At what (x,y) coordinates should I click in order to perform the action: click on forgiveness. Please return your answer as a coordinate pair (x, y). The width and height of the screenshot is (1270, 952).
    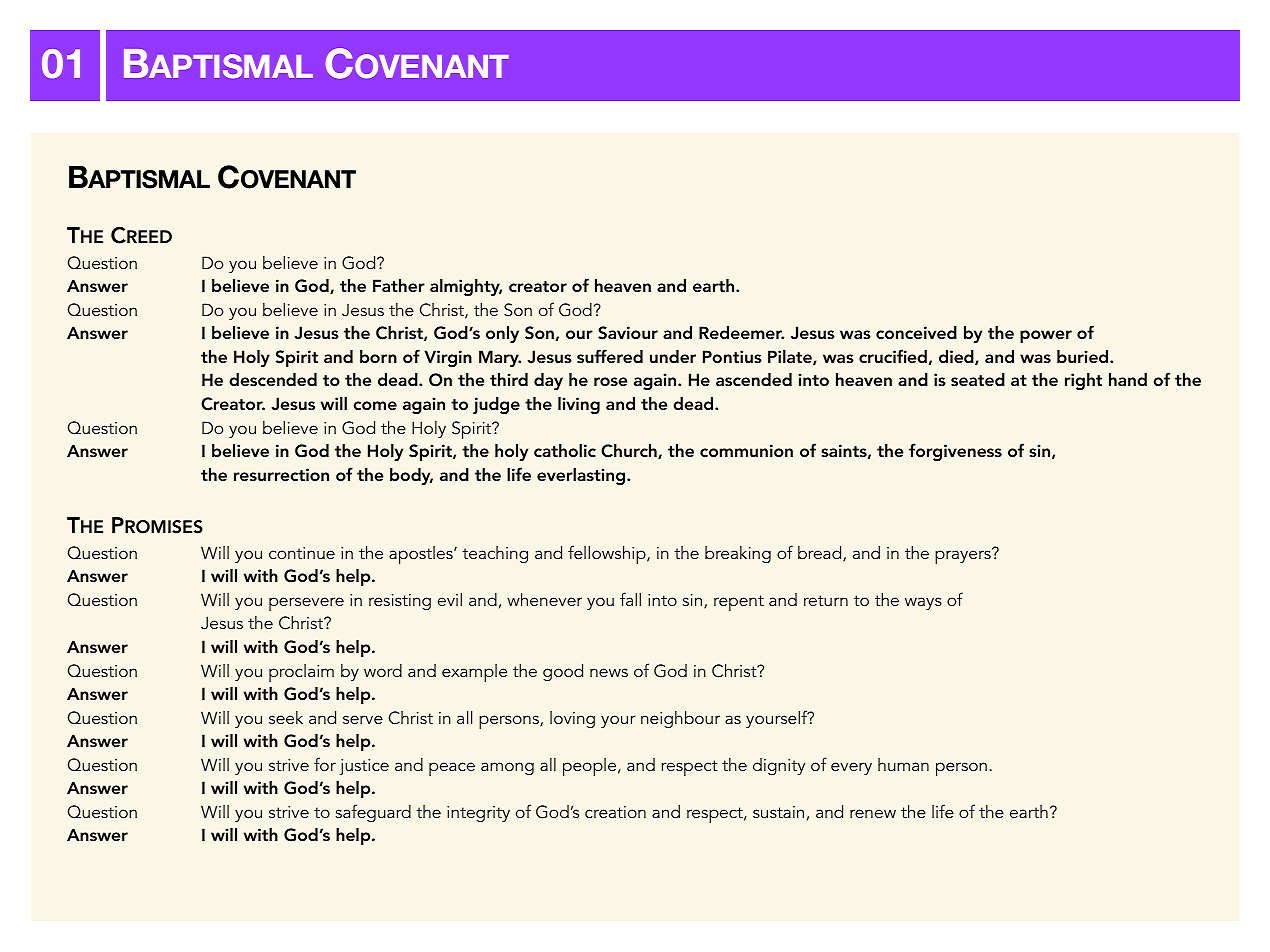
    Looking at the image, I should click on (955, 452).
